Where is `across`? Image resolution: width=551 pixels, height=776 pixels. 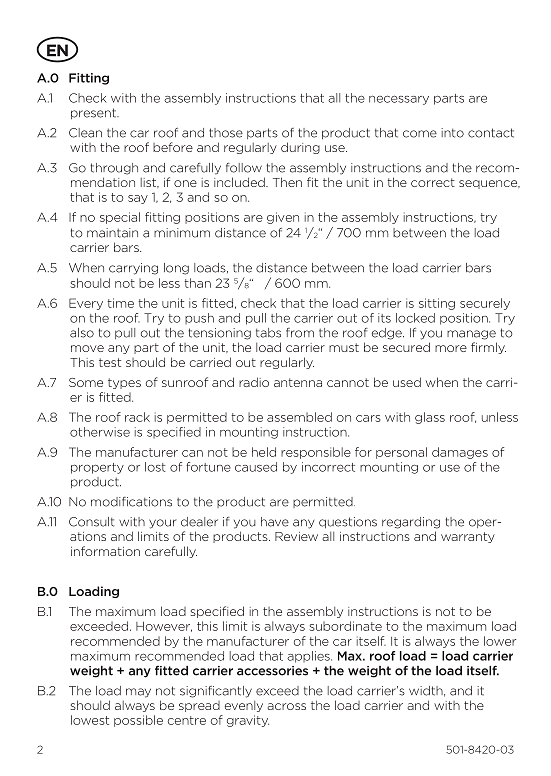 across is located at coordinates (286, 706).
